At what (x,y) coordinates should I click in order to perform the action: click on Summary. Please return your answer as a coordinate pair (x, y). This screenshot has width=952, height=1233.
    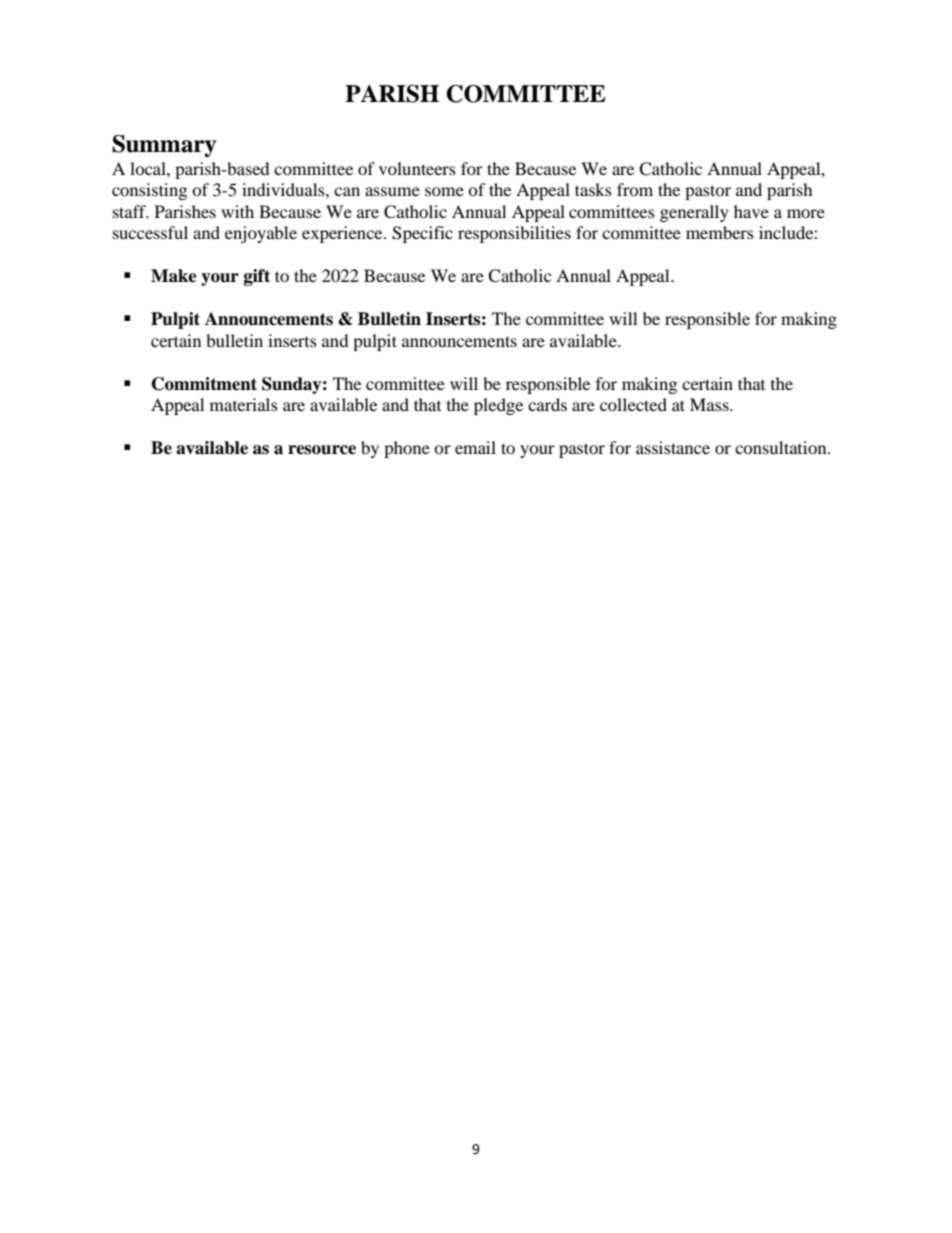
    Looking at the image, I should click on (164, 146).
